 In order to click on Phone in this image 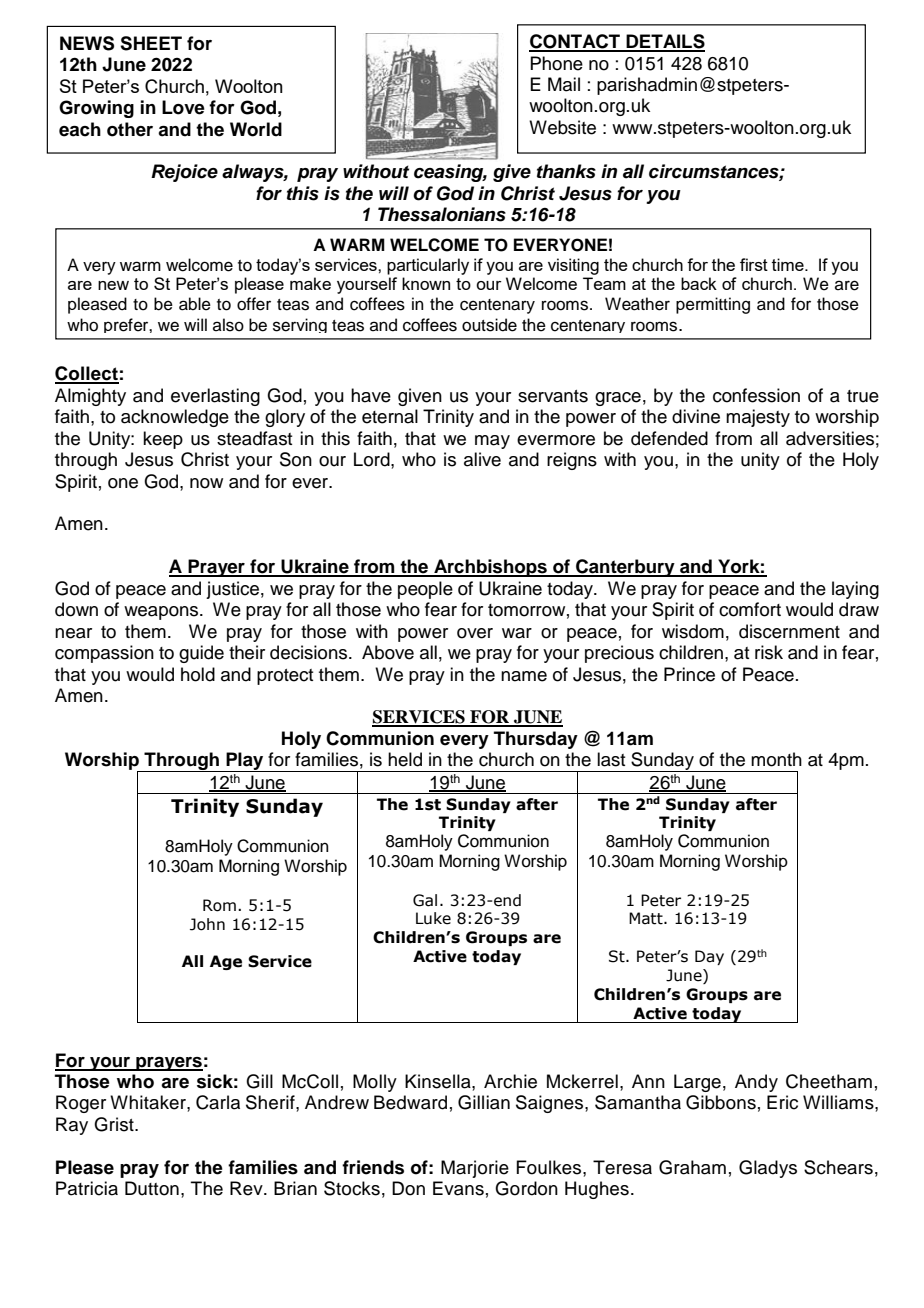, I will do `click(556, 63)`.
